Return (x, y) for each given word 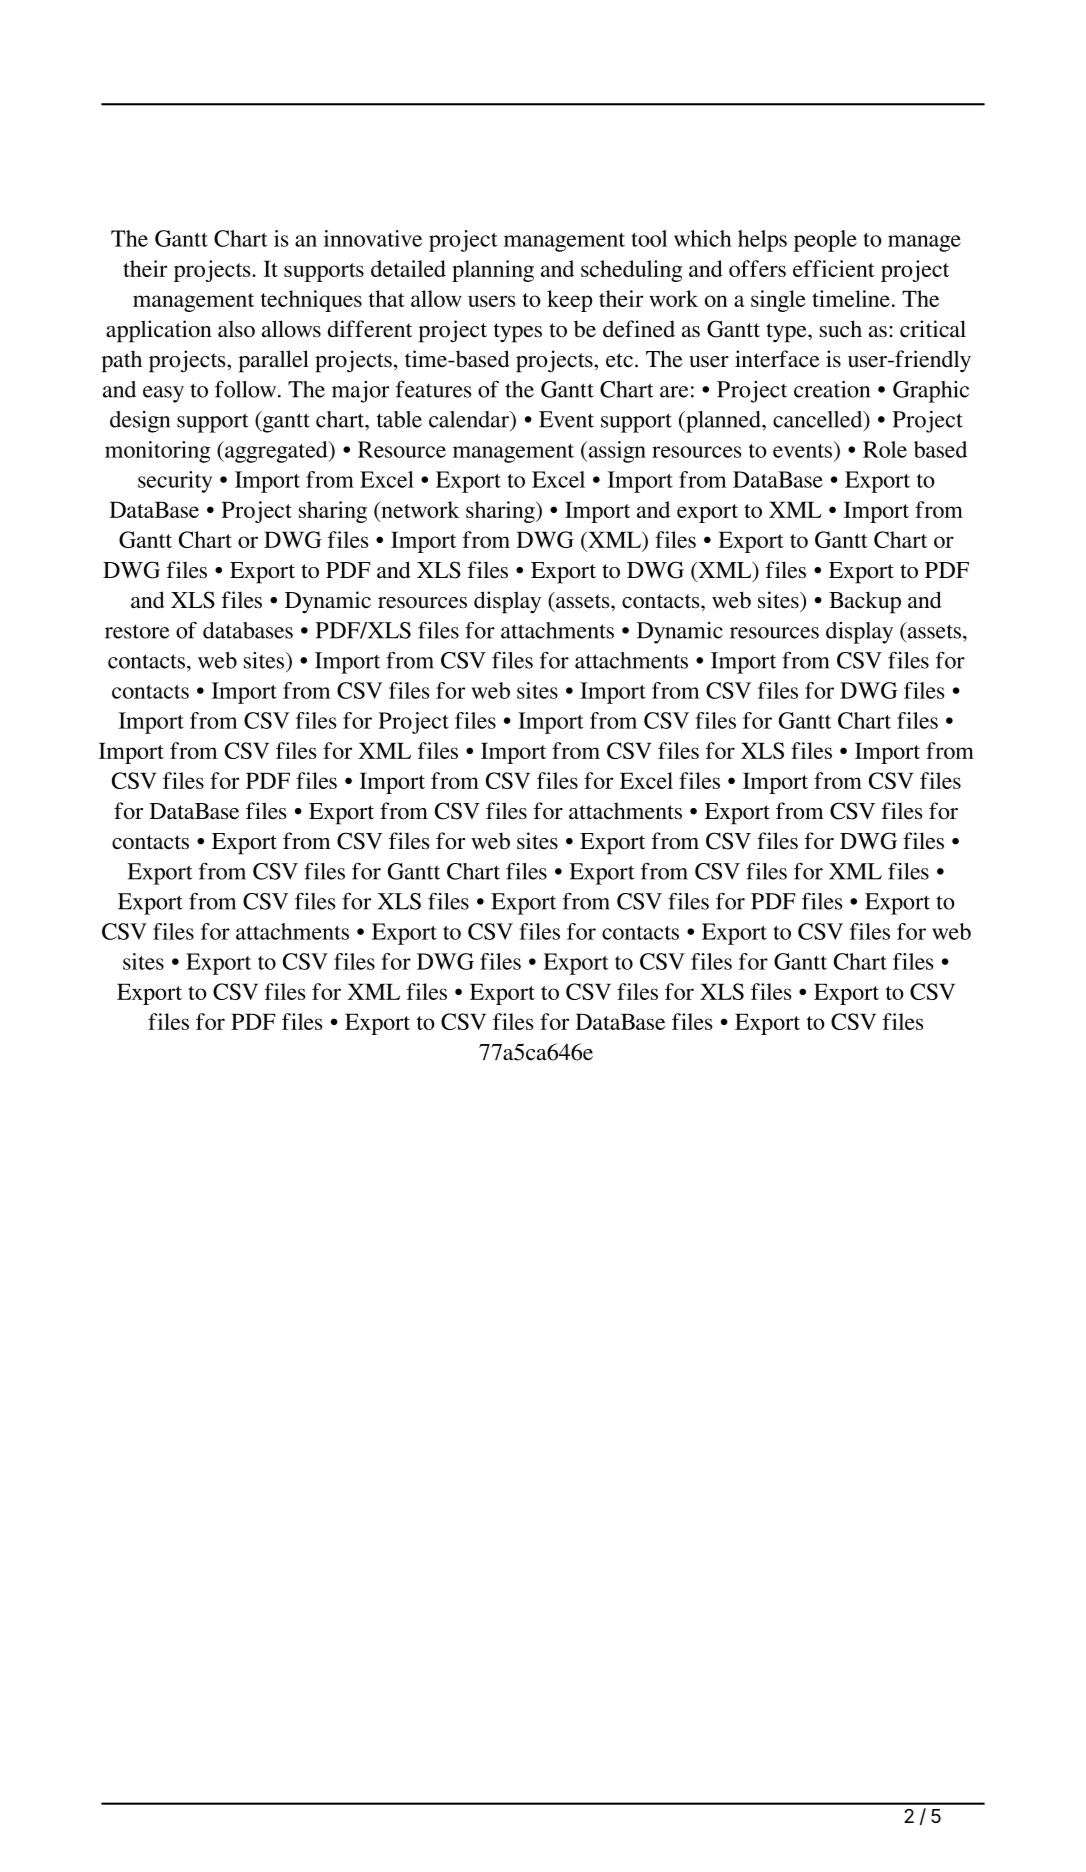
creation (832, 389)
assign (616, 452)
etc (619, 360)
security (175, 482)
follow (247, 389)
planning (493, 271)
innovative (373, 238)
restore (137, 631)
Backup (865, 602)
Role (885, 449)
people (825, 241)
